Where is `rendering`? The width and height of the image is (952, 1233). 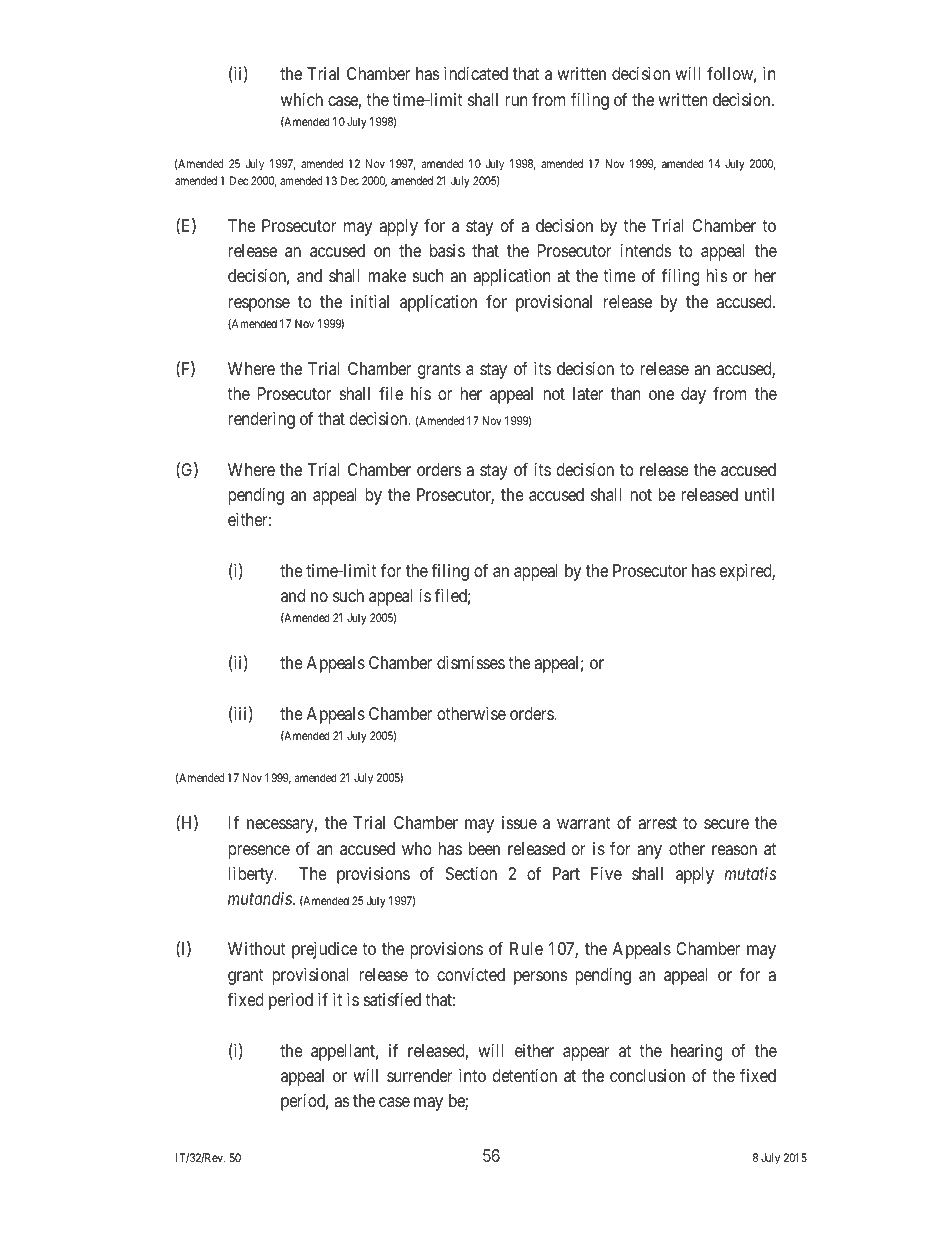 rendering is located at coordinates (261, 420).
